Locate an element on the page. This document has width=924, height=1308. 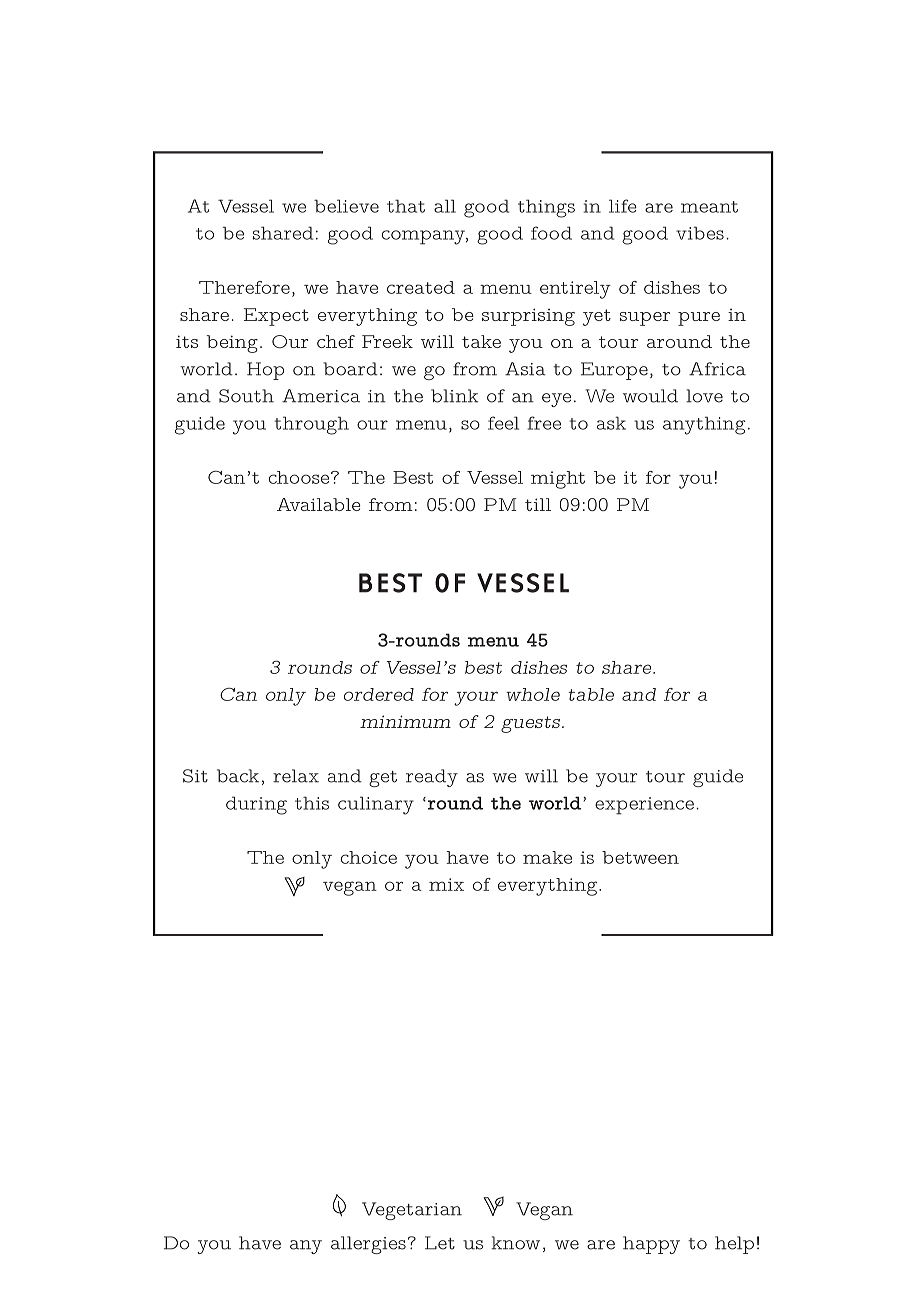
vibes is located at coordinates (700, 233).
